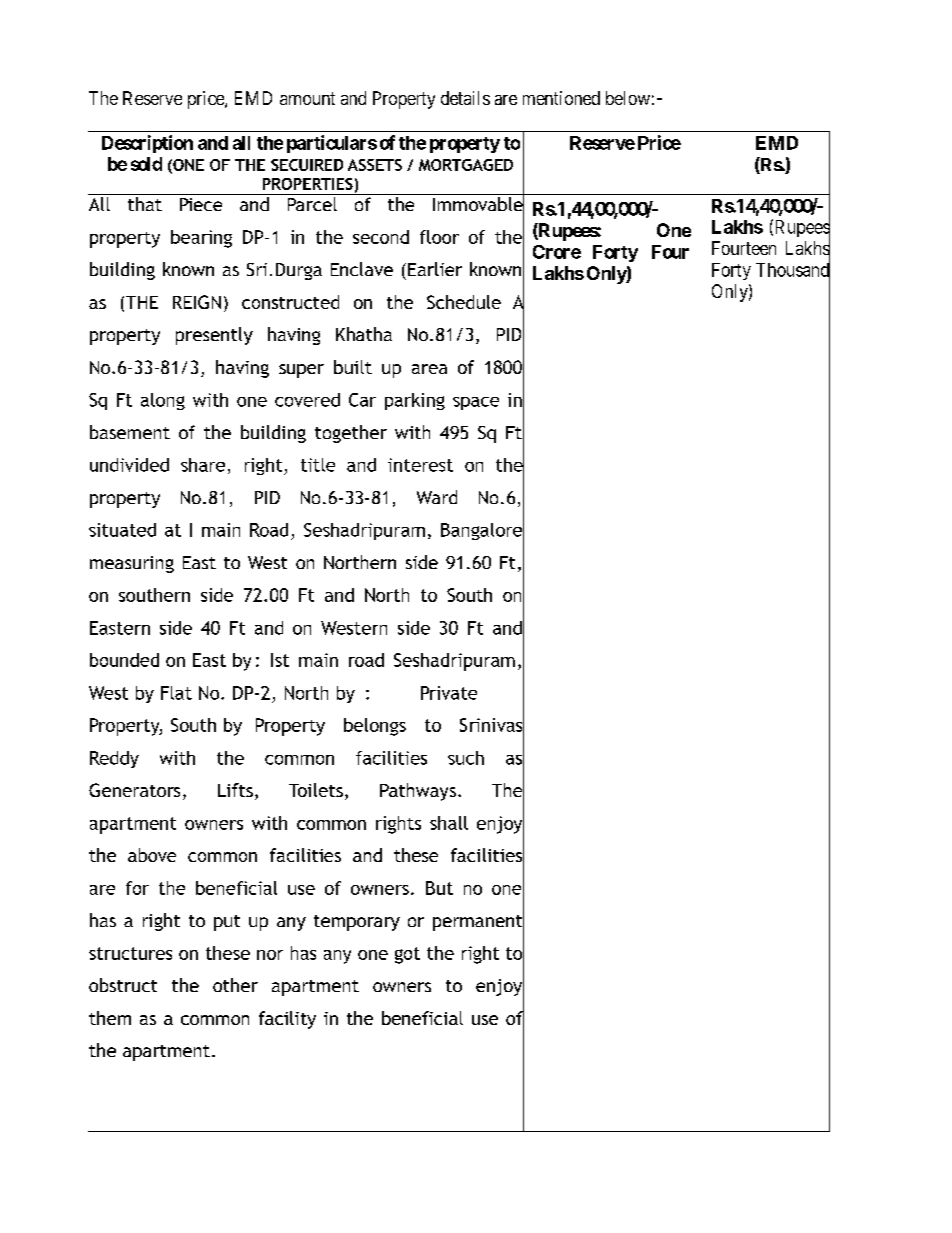  Describe the element at coordinates (793, 270) in the page. I see `Thousand` at that location.
